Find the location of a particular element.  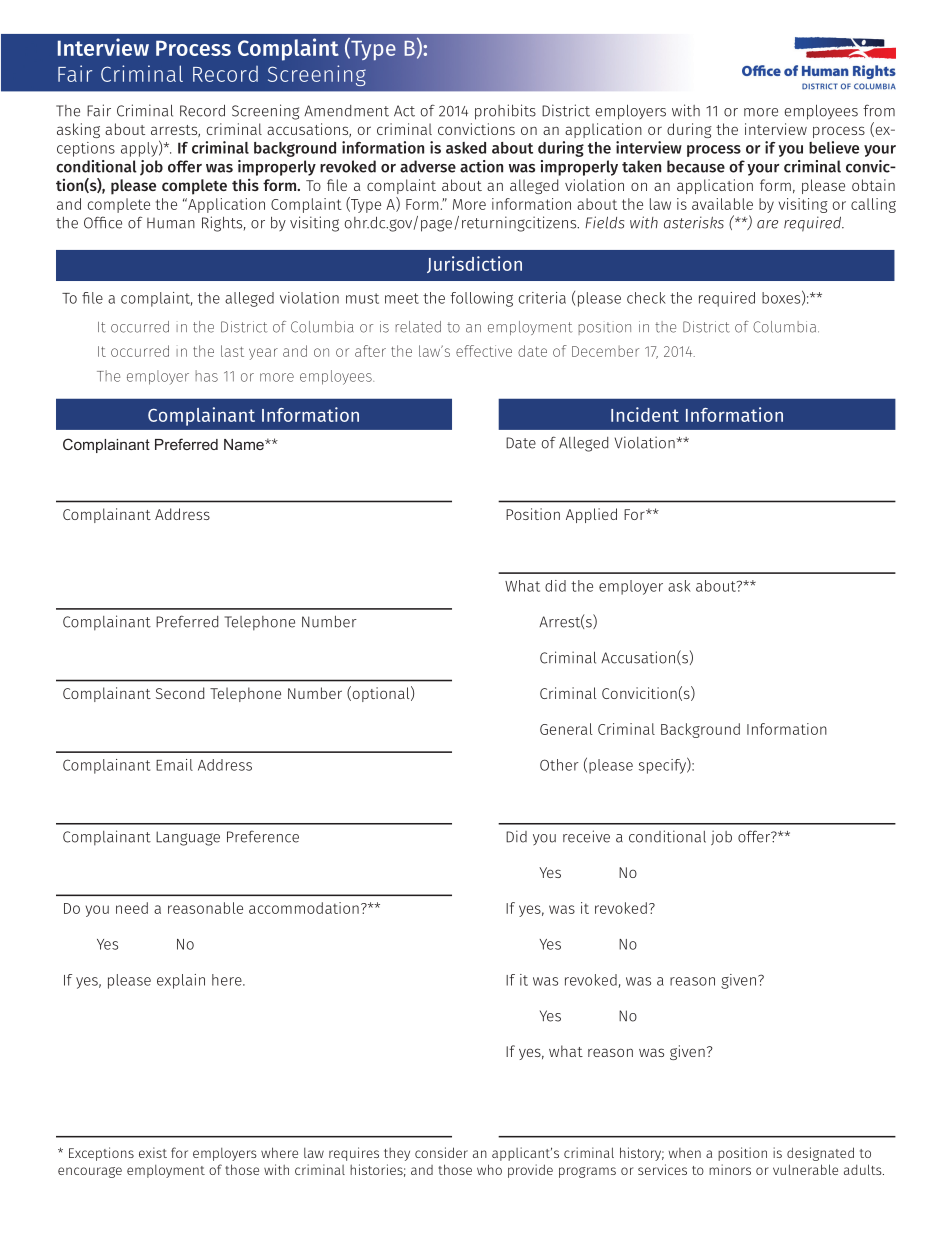

receive is located at coordinates (586, 836).
